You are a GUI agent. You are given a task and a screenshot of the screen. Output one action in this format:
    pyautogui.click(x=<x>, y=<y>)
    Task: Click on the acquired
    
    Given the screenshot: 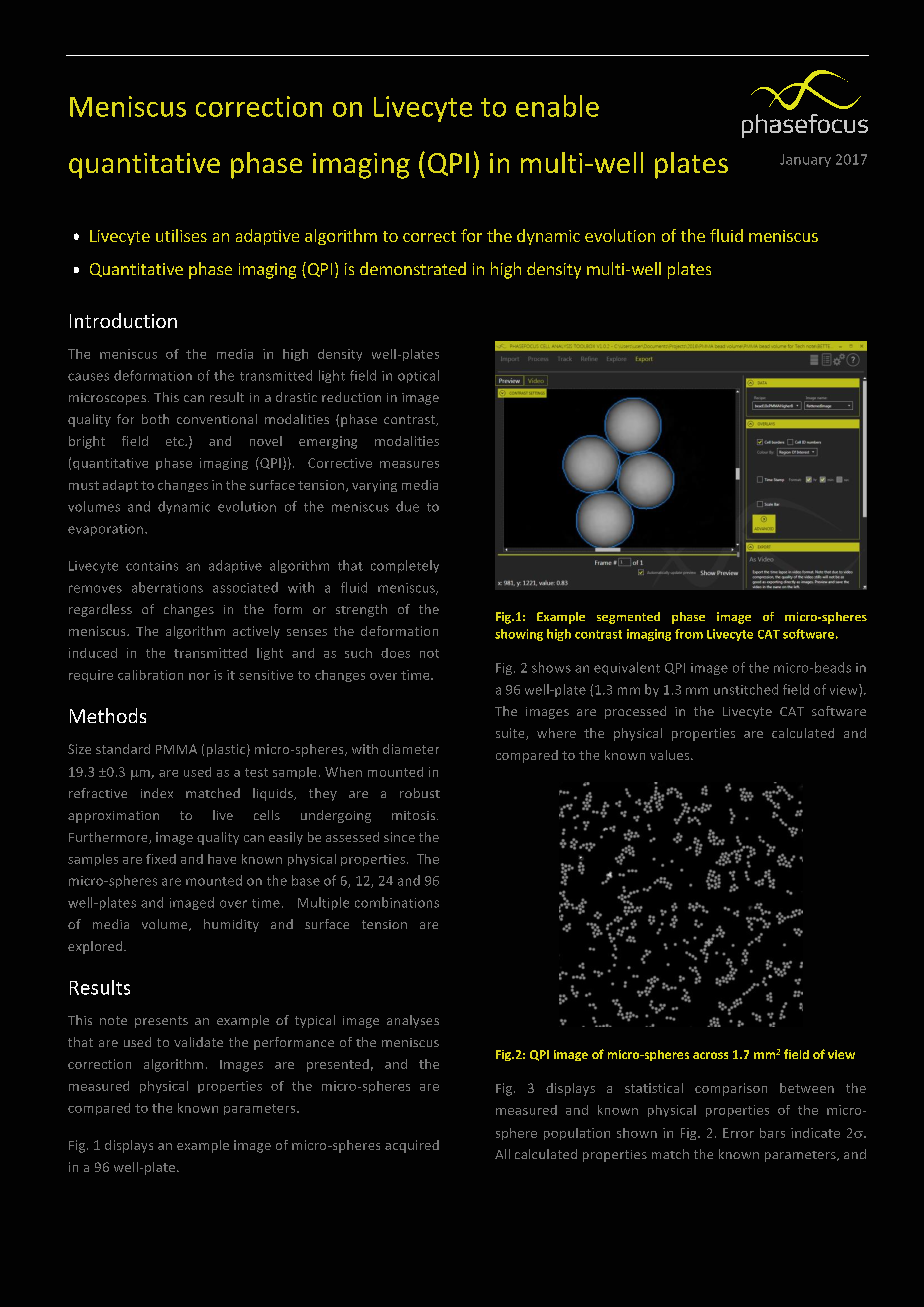 What is the action you would take?
    pyautogui.click(x=412, y=1146)
